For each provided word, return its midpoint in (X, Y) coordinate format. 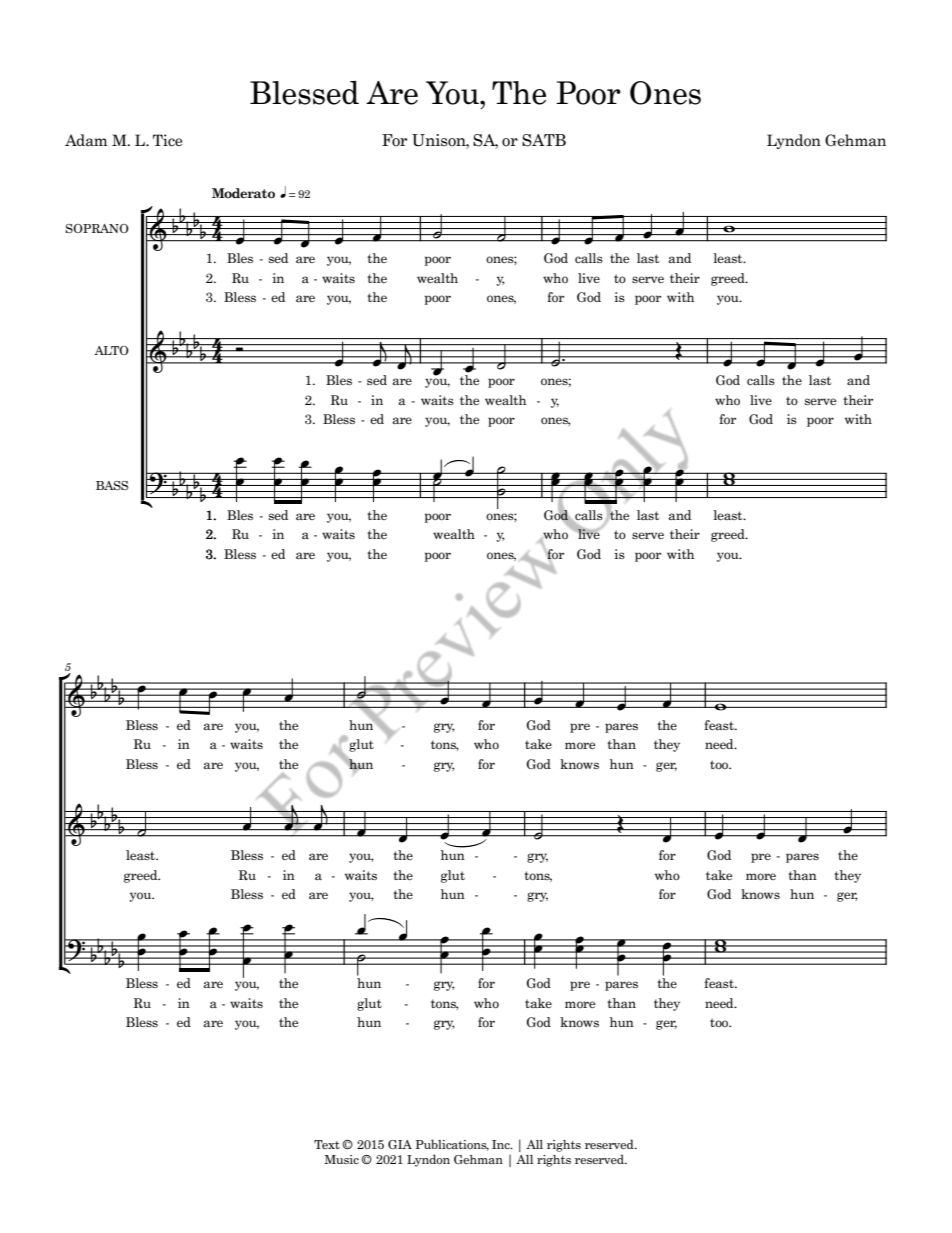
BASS (112, 485)
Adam (86, 140)
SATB (544, 140)
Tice (167, 140)
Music (342, 1159)
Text (327, 1144)
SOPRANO (97, 228)
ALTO (111, 350)
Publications (452, 1145)
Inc (502, 1144)
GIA (400, 1144)
